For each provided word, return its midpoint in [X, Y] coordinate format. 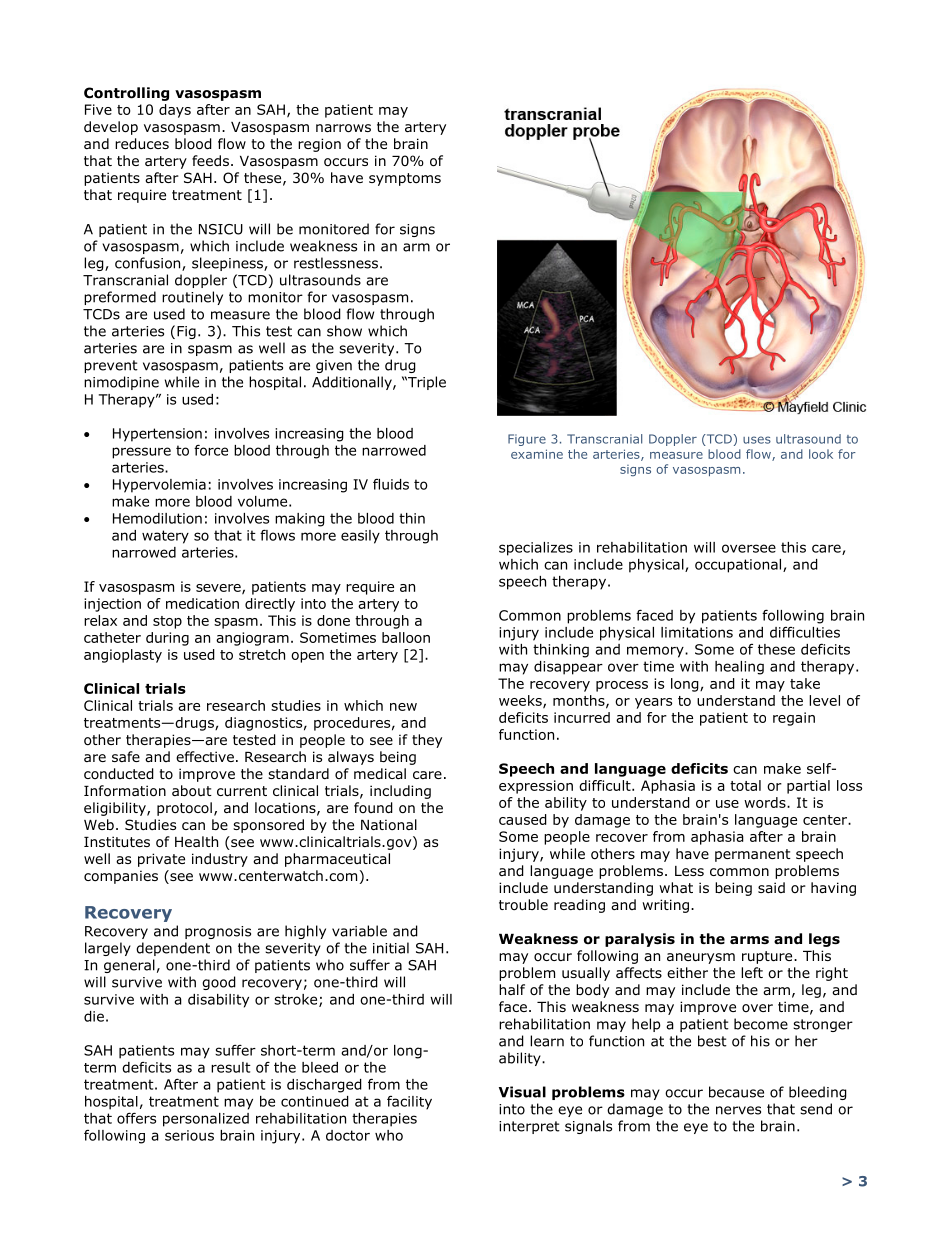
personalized [206, 1120]
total [745, 785]
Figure [527, 440]
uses [757, 440]
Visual [522, 1092]
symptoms [405, 179]
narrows [343, 128]
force [211, 450]
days [175, 111]
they [427, 741]
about [192, 791]
